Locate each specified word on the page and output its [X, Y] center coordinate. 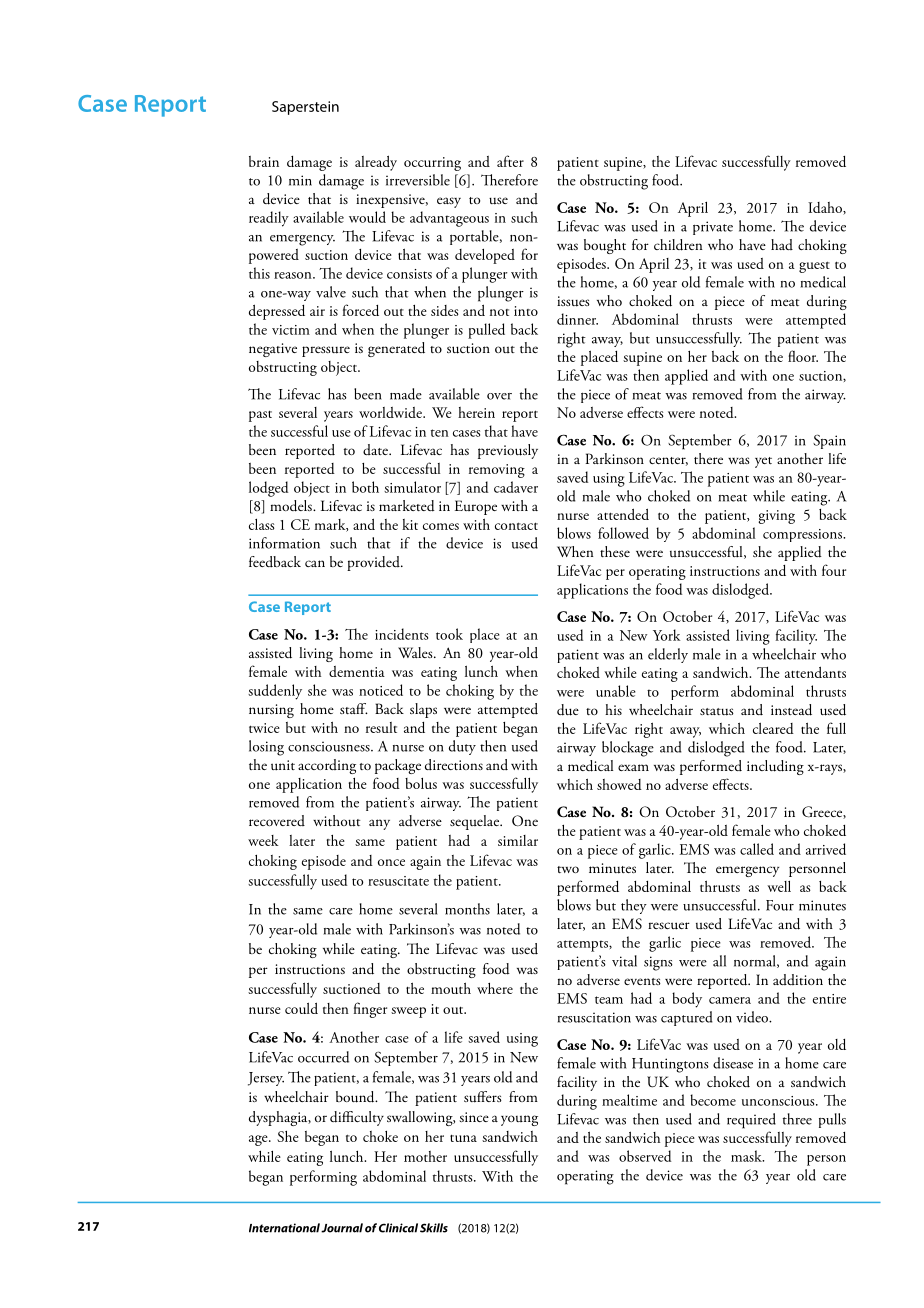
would [367, 217]
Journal [342, 1228]
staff [354, 708]
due [568, 710]
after [510, 161]
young [519, 1120]
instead [791, 710]
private [713, 228]
